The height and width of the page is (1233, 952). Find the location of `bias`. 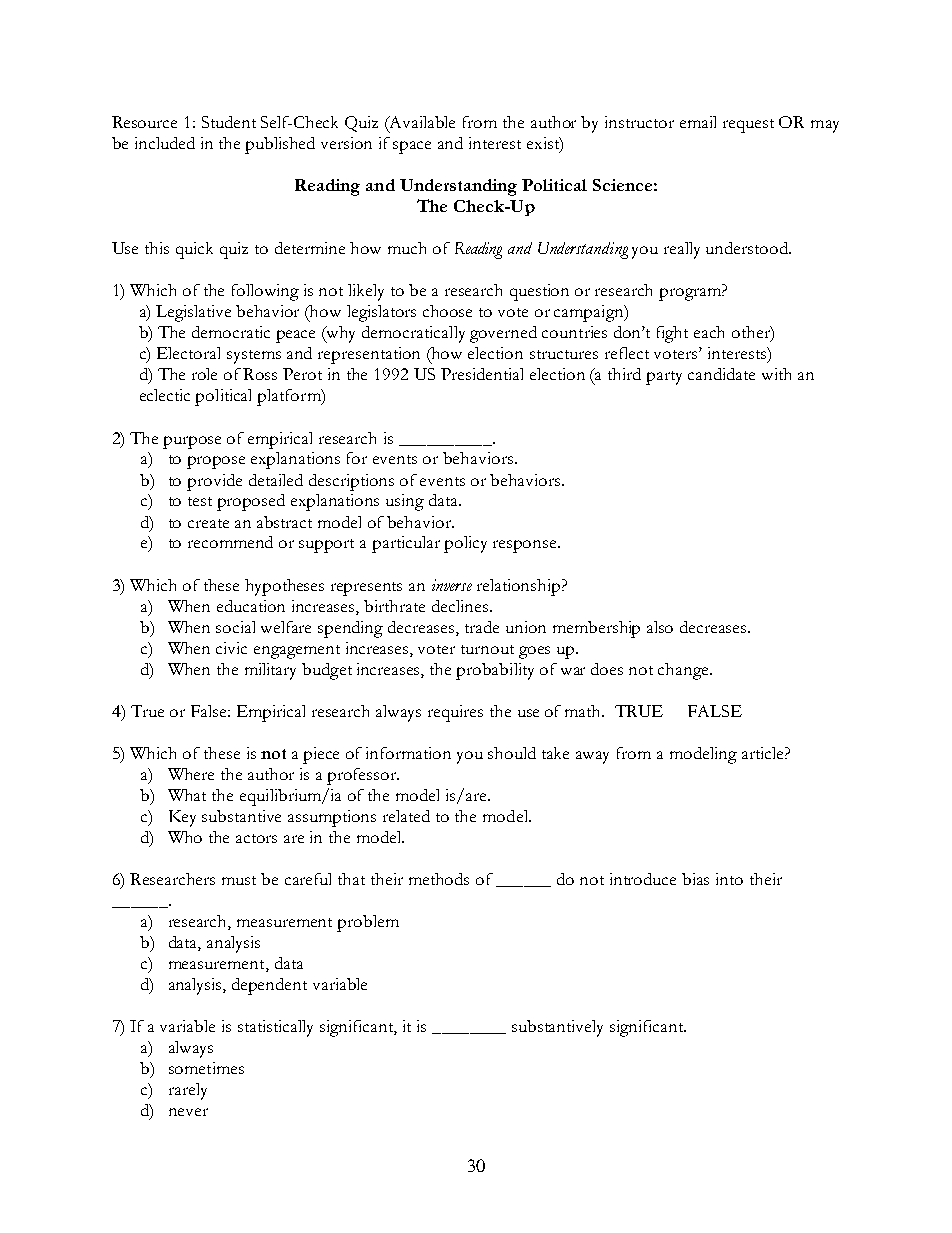

bias is located at coordinates (695, 879).
